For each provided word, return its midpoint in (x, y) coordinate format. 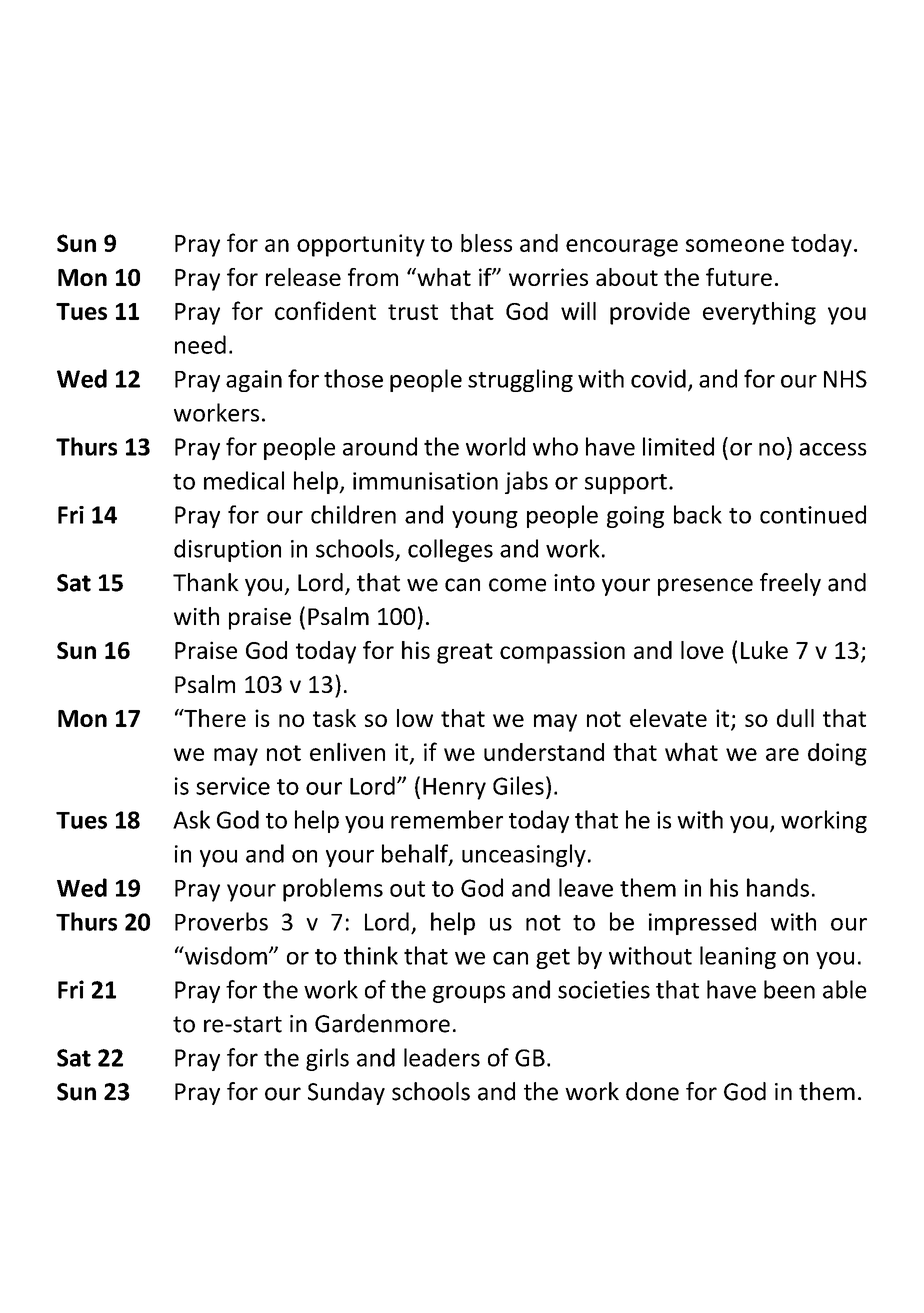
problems (333, 890)
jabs (526, 482)
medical (244, 480)
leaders (442, 1057)
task (334, 718)
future (739, 277)
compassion (562, 652)
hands (778, 887)
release (303, 277)
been (789, 989)
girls (327, 1059)
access (833, 449)
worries (548, 277)
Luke (764, 650)
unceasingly (524, 855)
